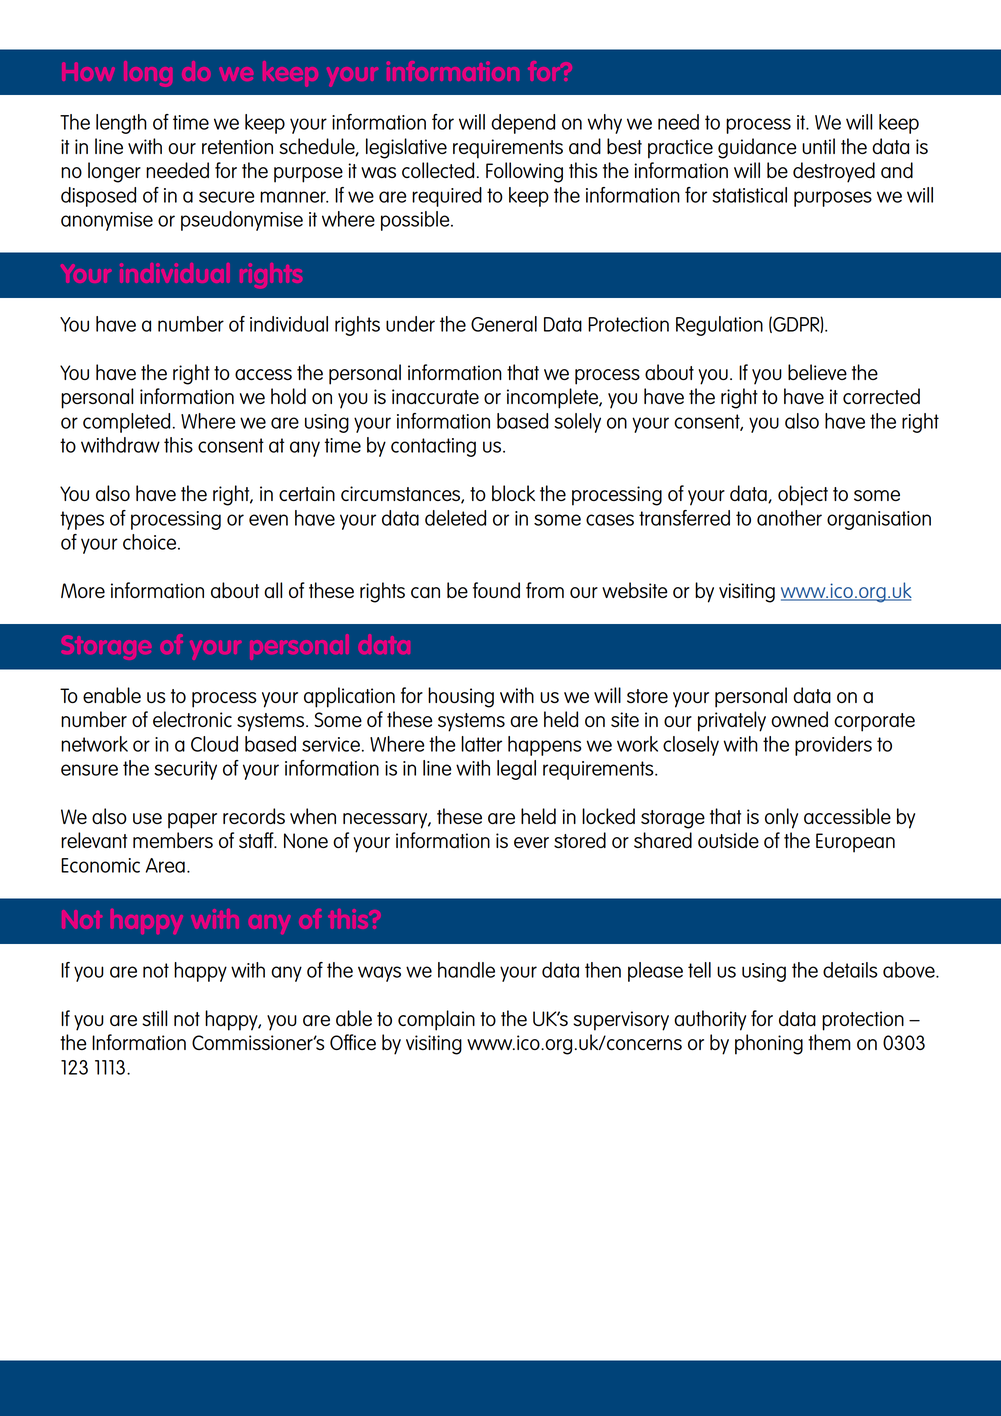 Image resolution: width=1001 pixels, height=1416 pixels. Describe the element at coordinates (496, 590) in the image. I see `found` at that location.
